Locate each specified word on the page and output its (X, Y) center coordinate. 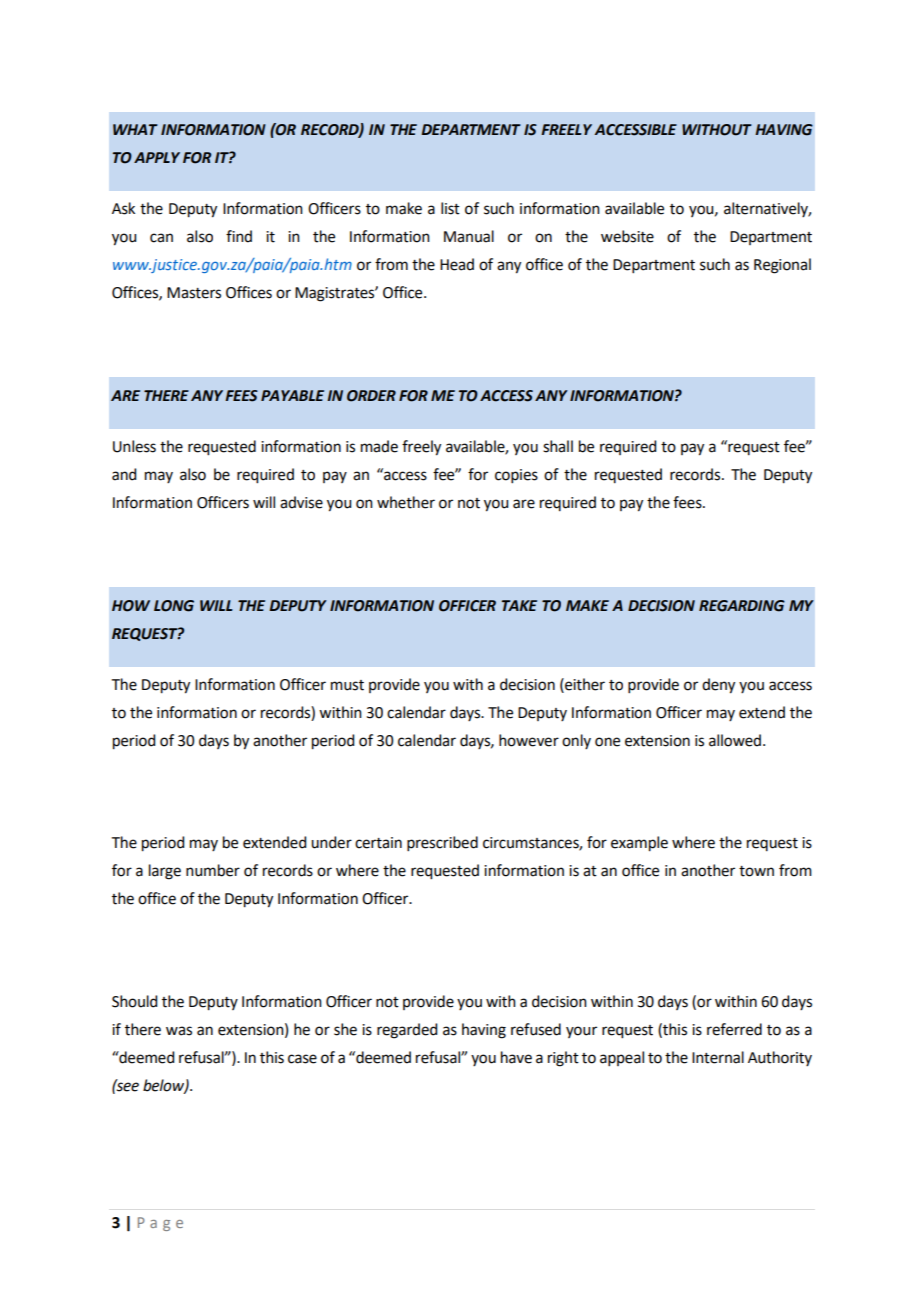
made (379, 446)
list (450, 208)
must (347, 685)
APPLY (157, 157)
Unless (134, 446)
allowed (735, 740)
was (179, 1031)
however (529, 740)
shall (558, 446)
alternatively (767, 209)
